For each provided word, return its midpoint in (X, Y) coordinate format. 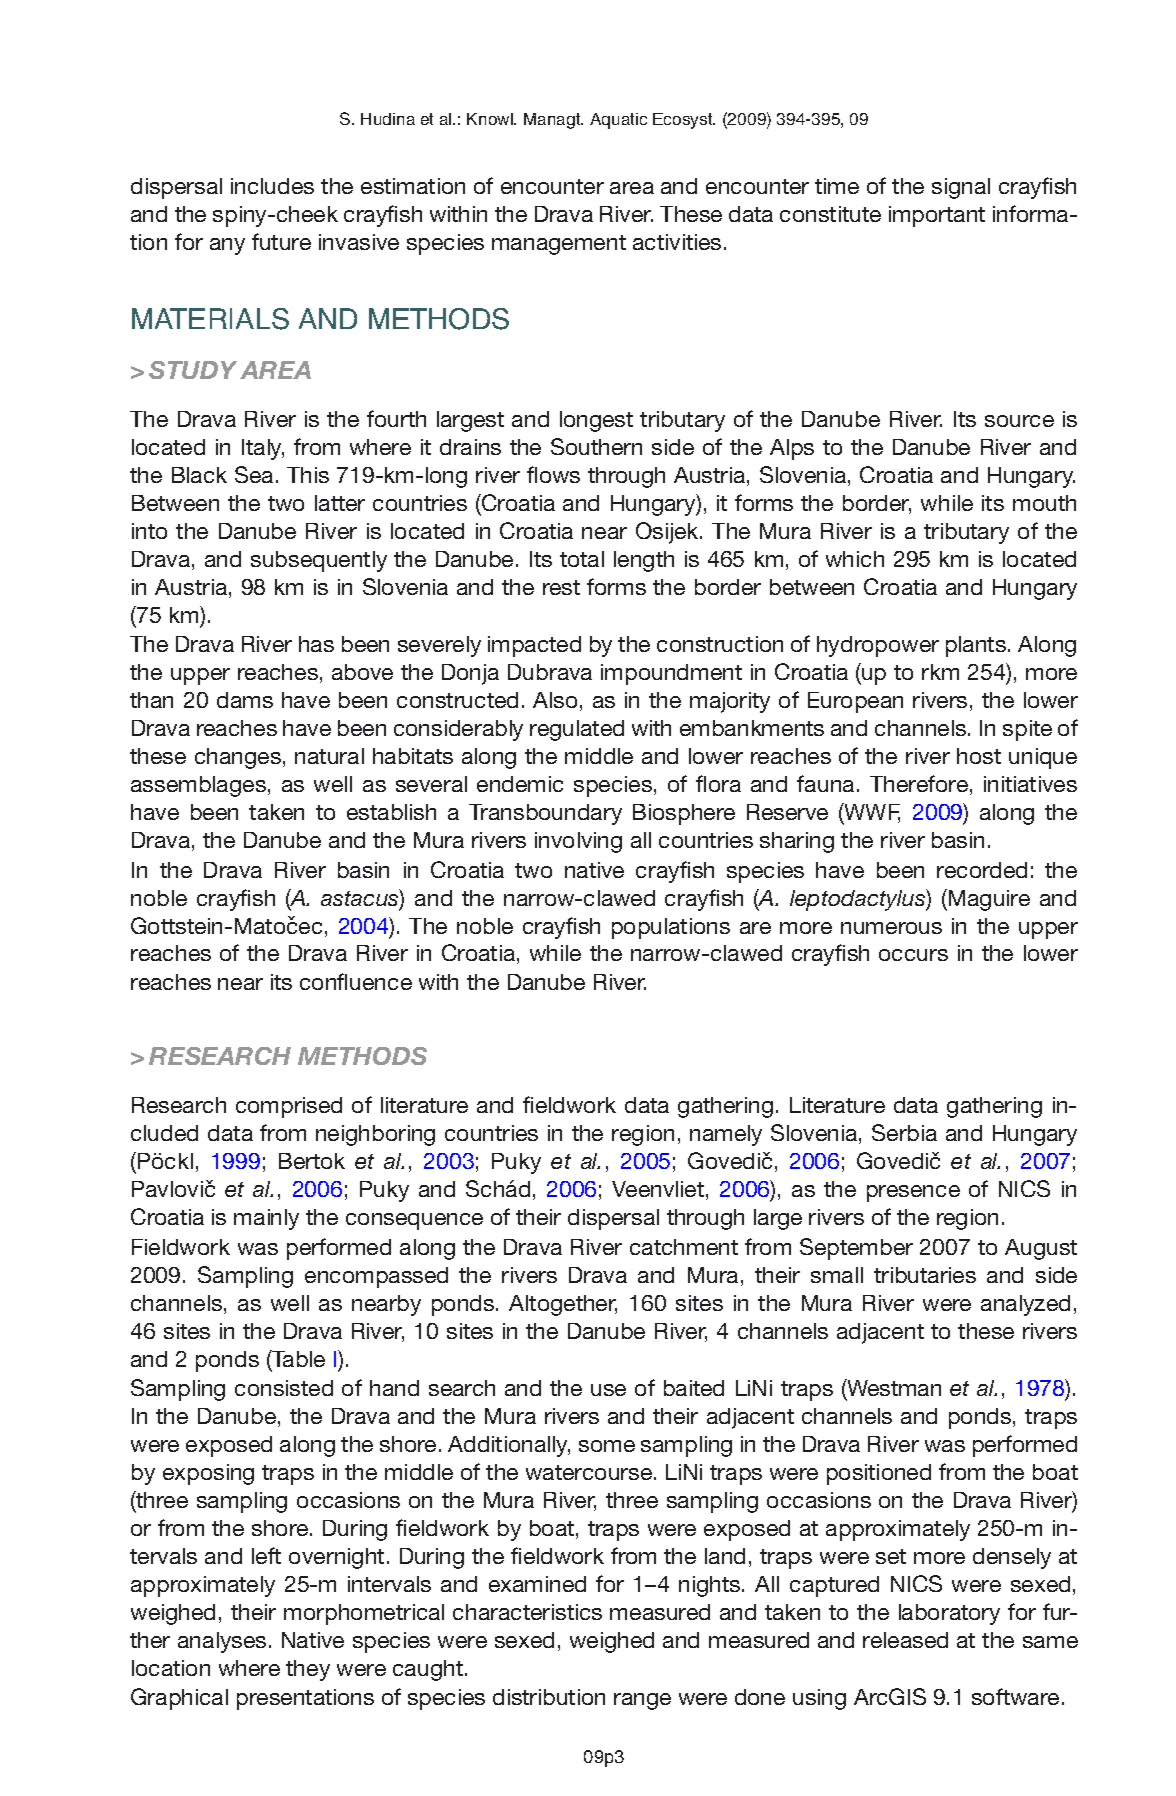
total (582, 559)
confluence (356, 981)
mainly (266, 1219)
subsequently (319, 561)
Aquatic (618, 121)
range (642, 1701)
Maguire (989, 900)
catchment (684, 1247)
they (308, 1670)
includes (272, 186)
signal (961, 188)
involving (578, 842)
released (905, 1640)
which (855, 559)
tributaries (925, 1275)
